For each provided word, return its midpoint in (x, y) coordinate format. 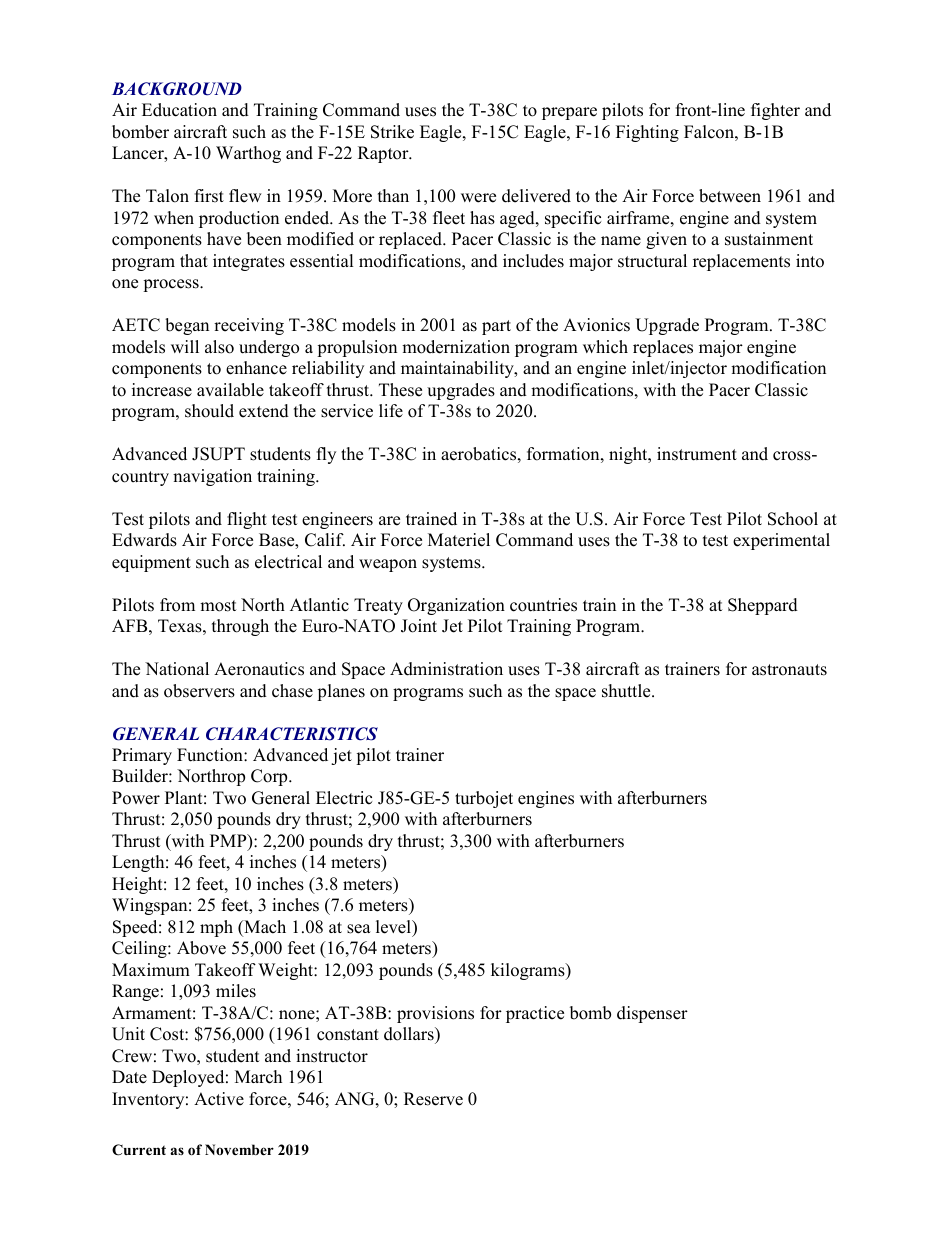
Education (179, 110)
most (218, 606)
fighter (775, 111)
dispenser (652, 1014)
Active (219, 1099)
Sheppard (763, 606)
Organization (456, 606)
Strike (392, 132)
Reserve (433, 1099)
